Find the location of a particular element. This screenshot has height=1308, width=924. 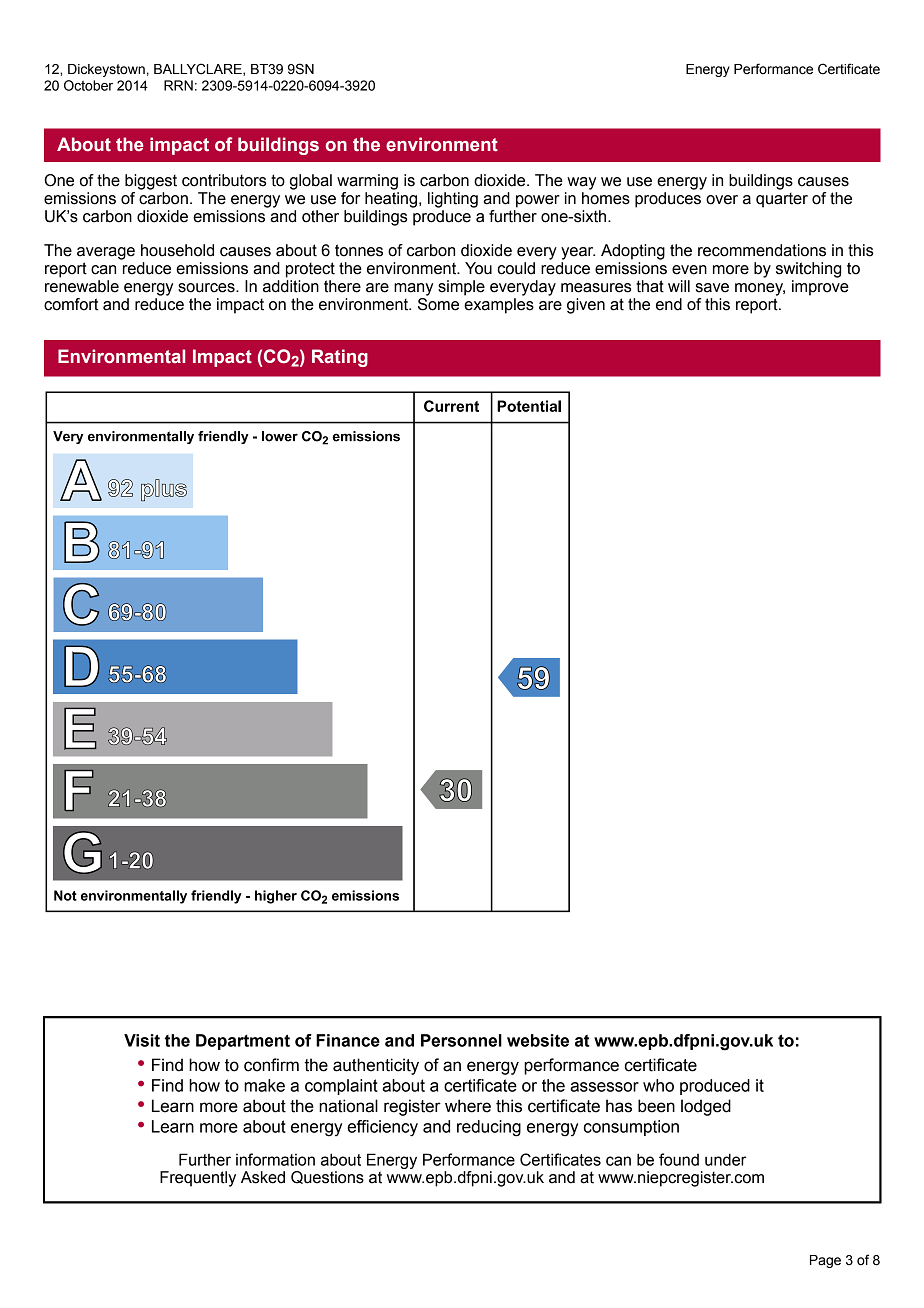

over is located at coordinates (722, 200).
